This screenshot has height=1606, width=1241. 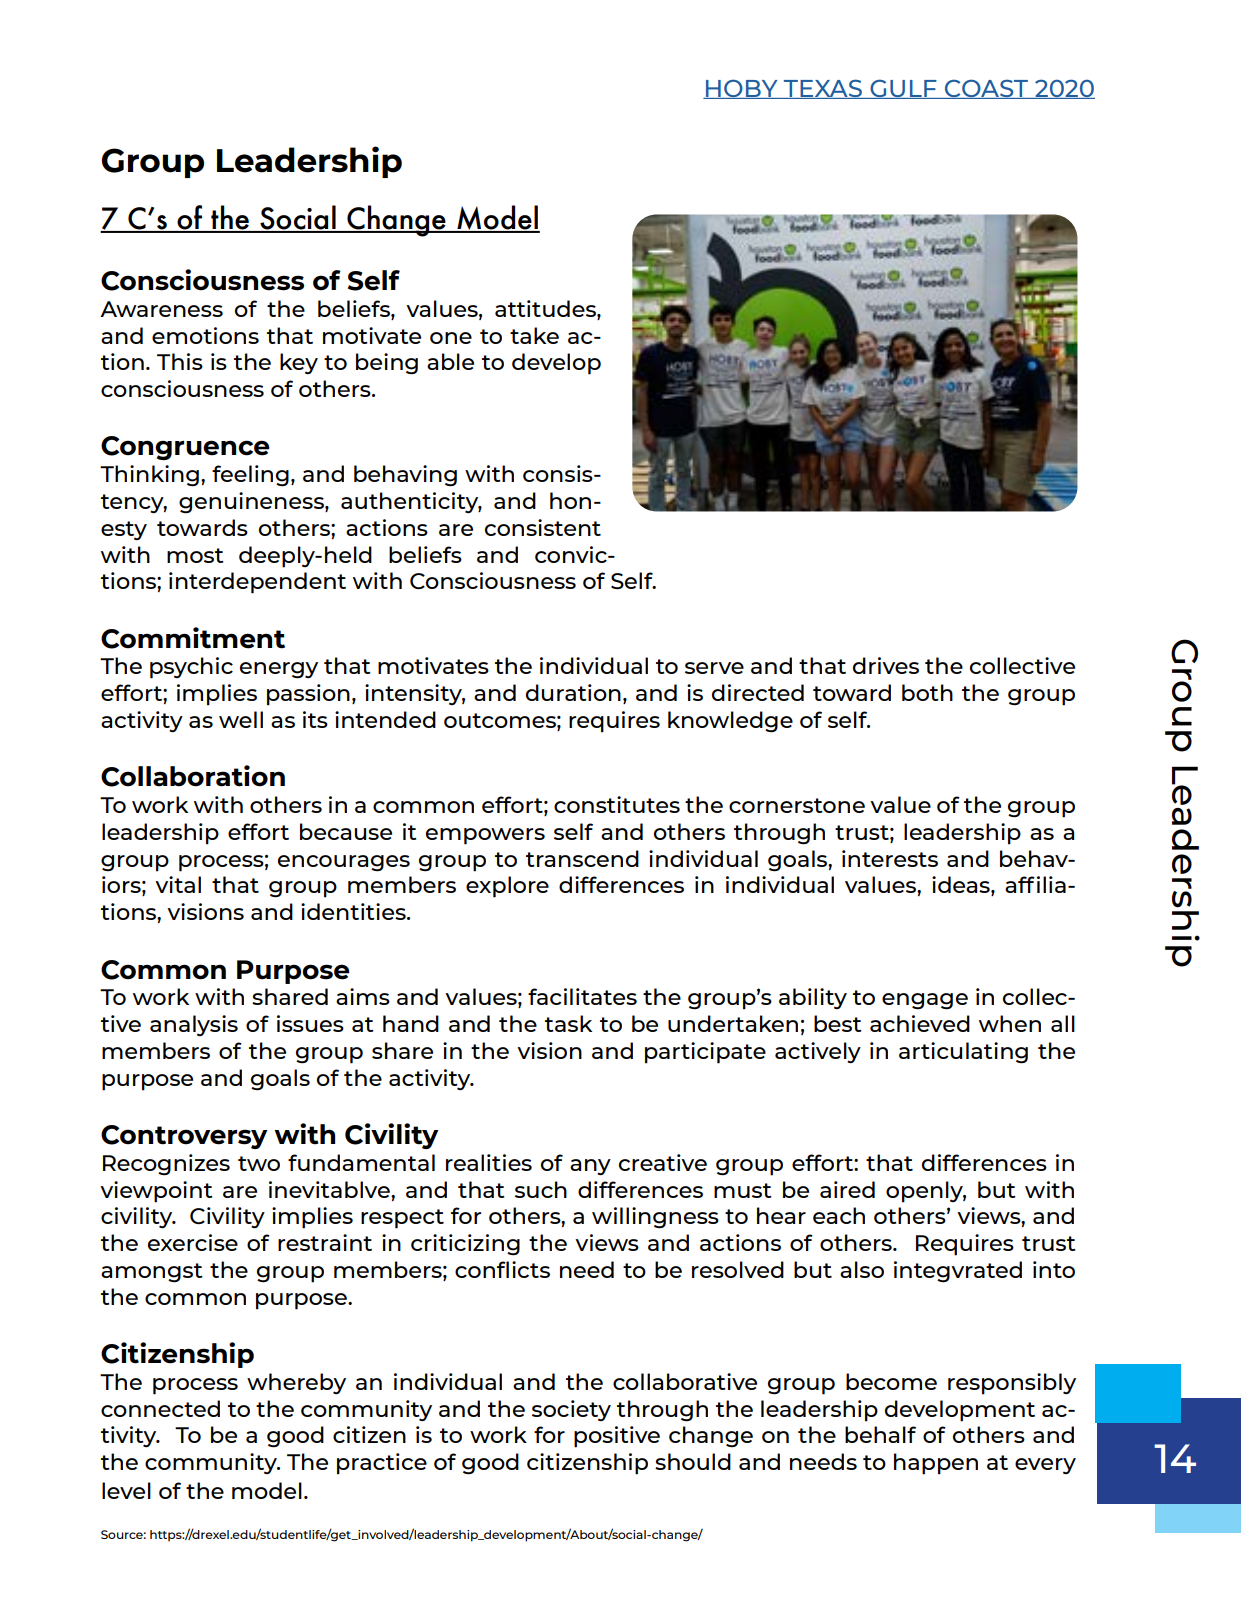 What do you see at coordinates (987, 89) in the screenshot?
I see `COAST` at bounding box center [987, 89].
